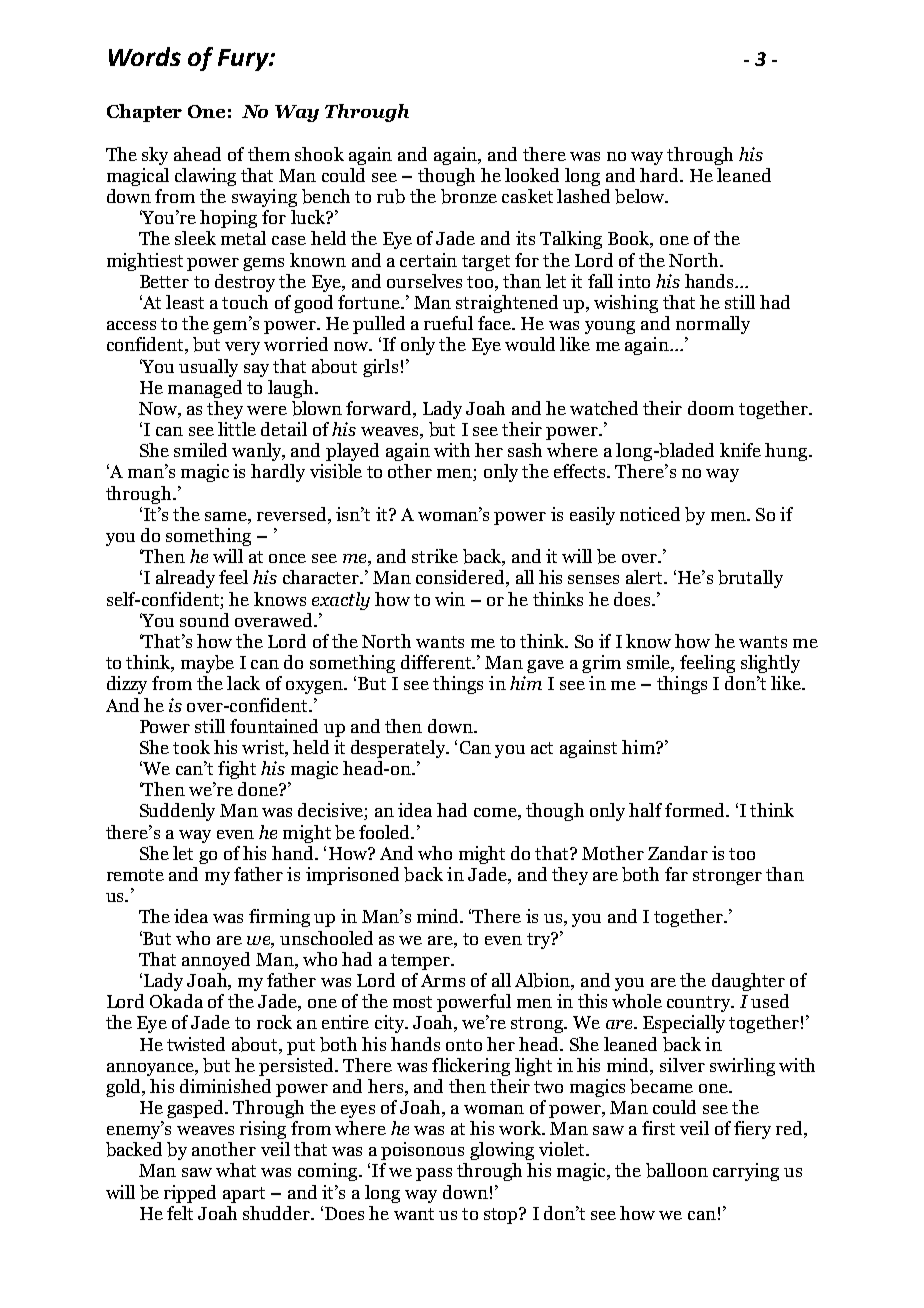 The image size is (924, 1308). I want to click on bronze, so click(469, 196).
